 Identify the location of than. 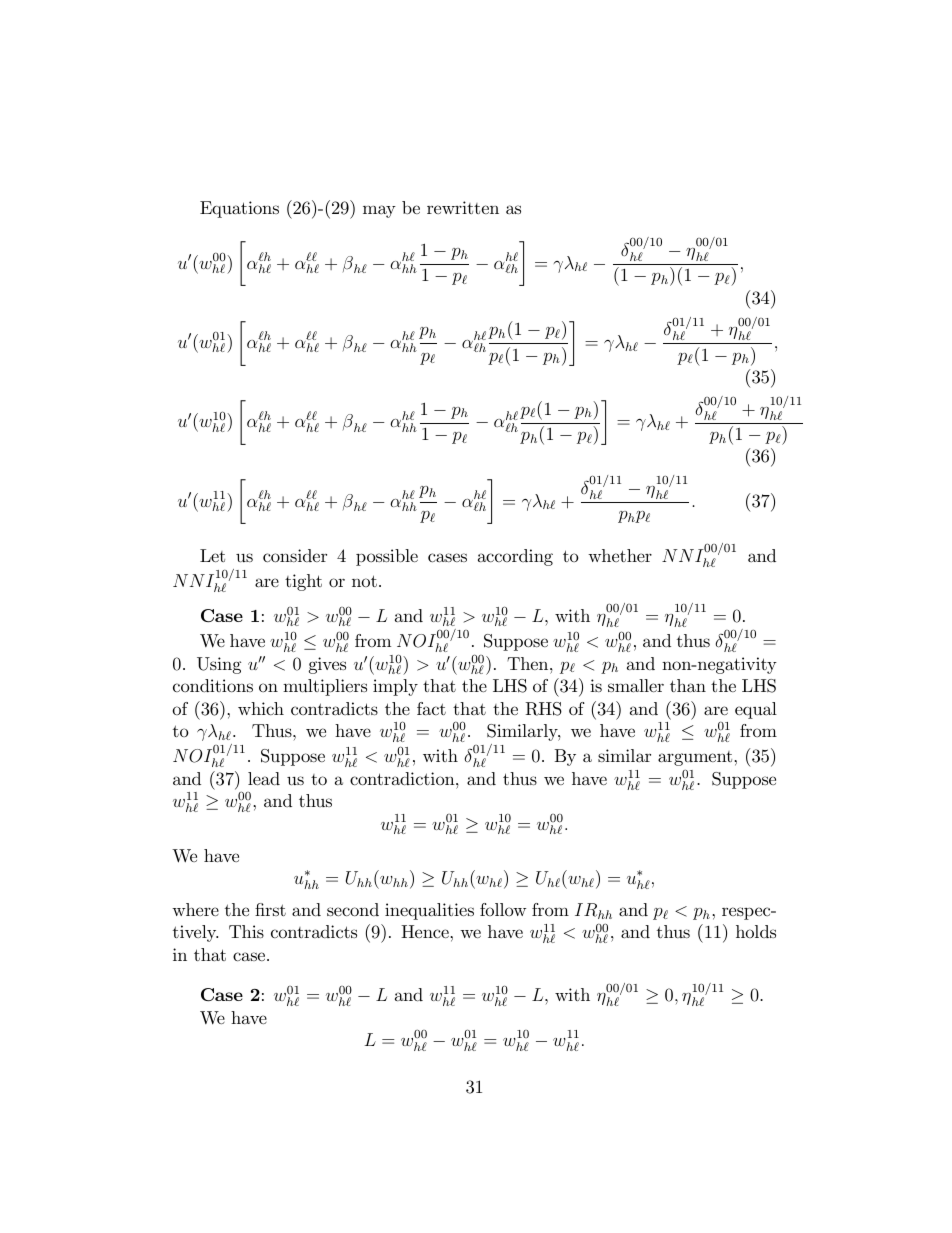
(688, 685).
